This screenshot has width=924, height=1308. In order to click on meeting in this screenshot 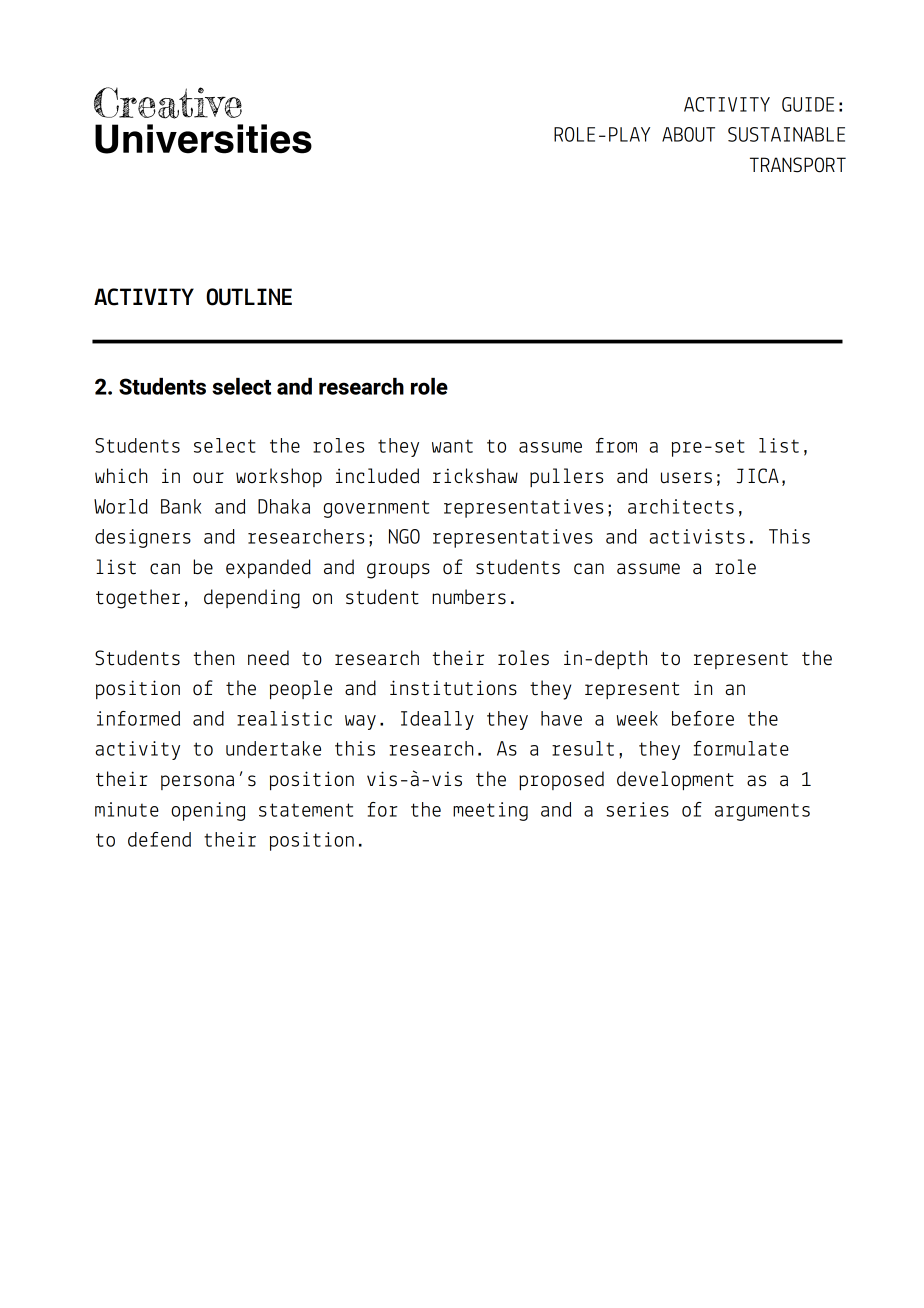, I will do `click(490, 811)`.
